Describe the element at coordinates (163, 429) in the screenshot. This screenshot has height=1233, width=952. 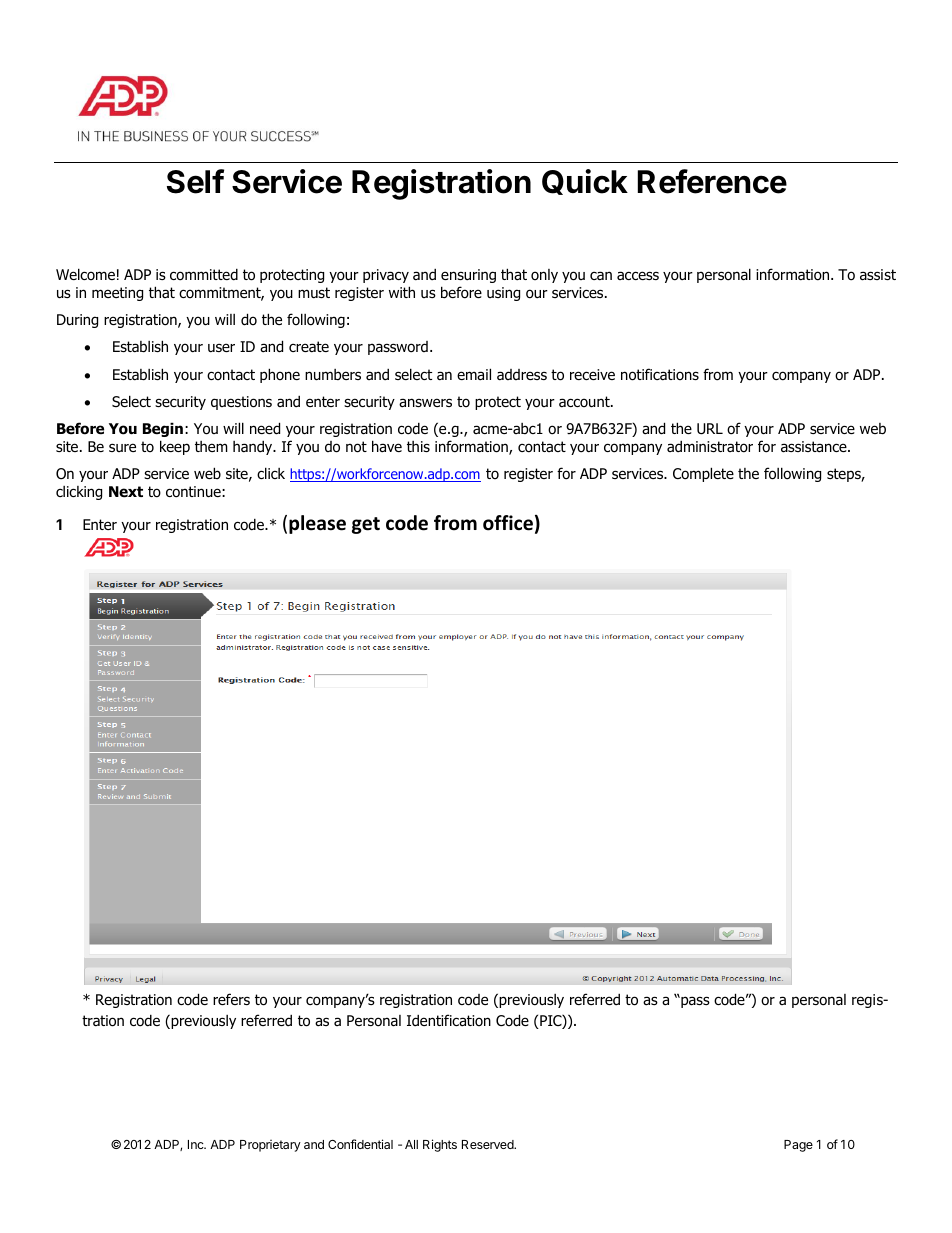
I see `Begin` at that location.
